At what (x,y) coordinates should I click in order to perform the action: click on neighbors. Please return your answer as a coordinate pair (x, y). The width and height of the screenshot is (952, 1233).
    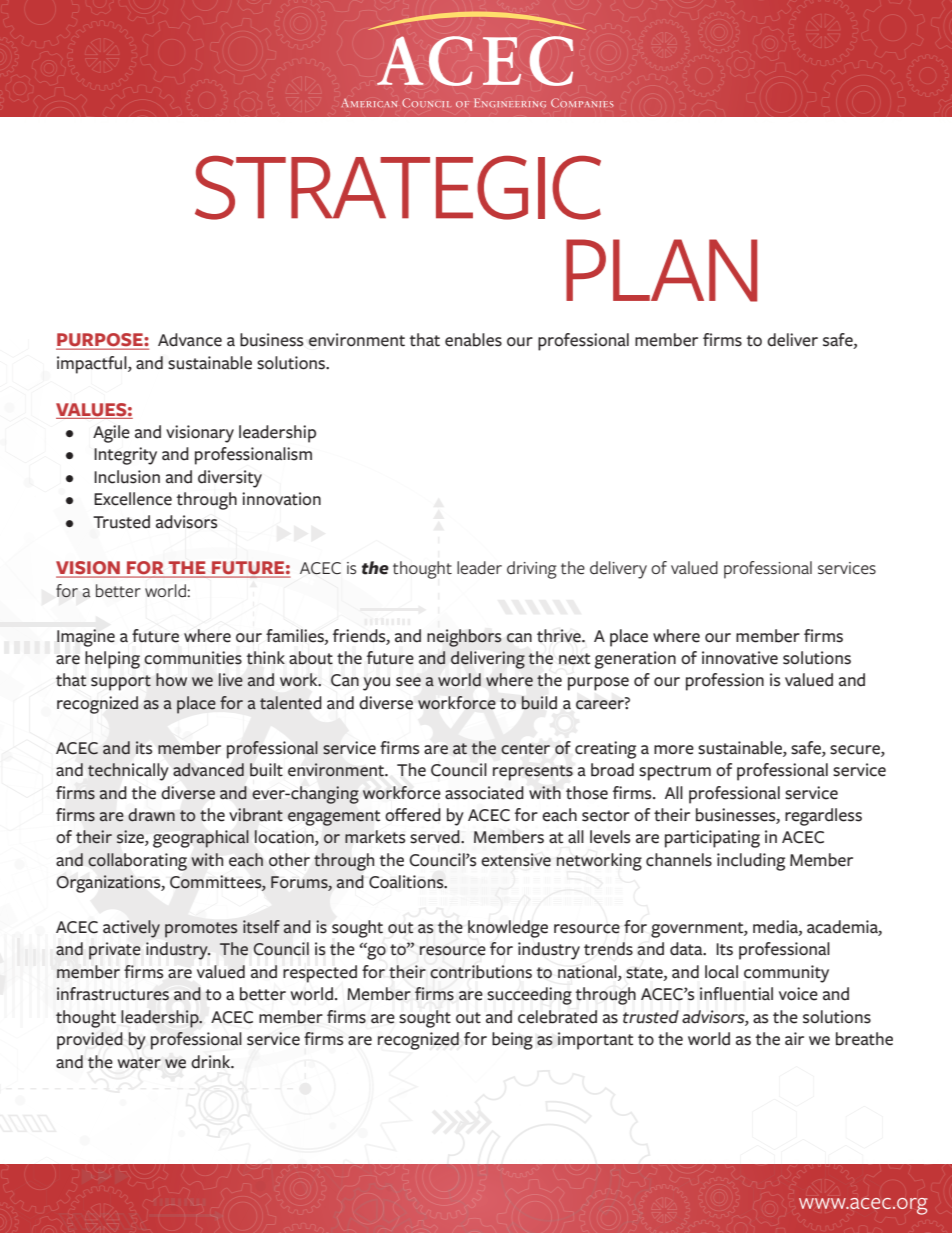
    Looking at the image, I should click on (464, 638).
